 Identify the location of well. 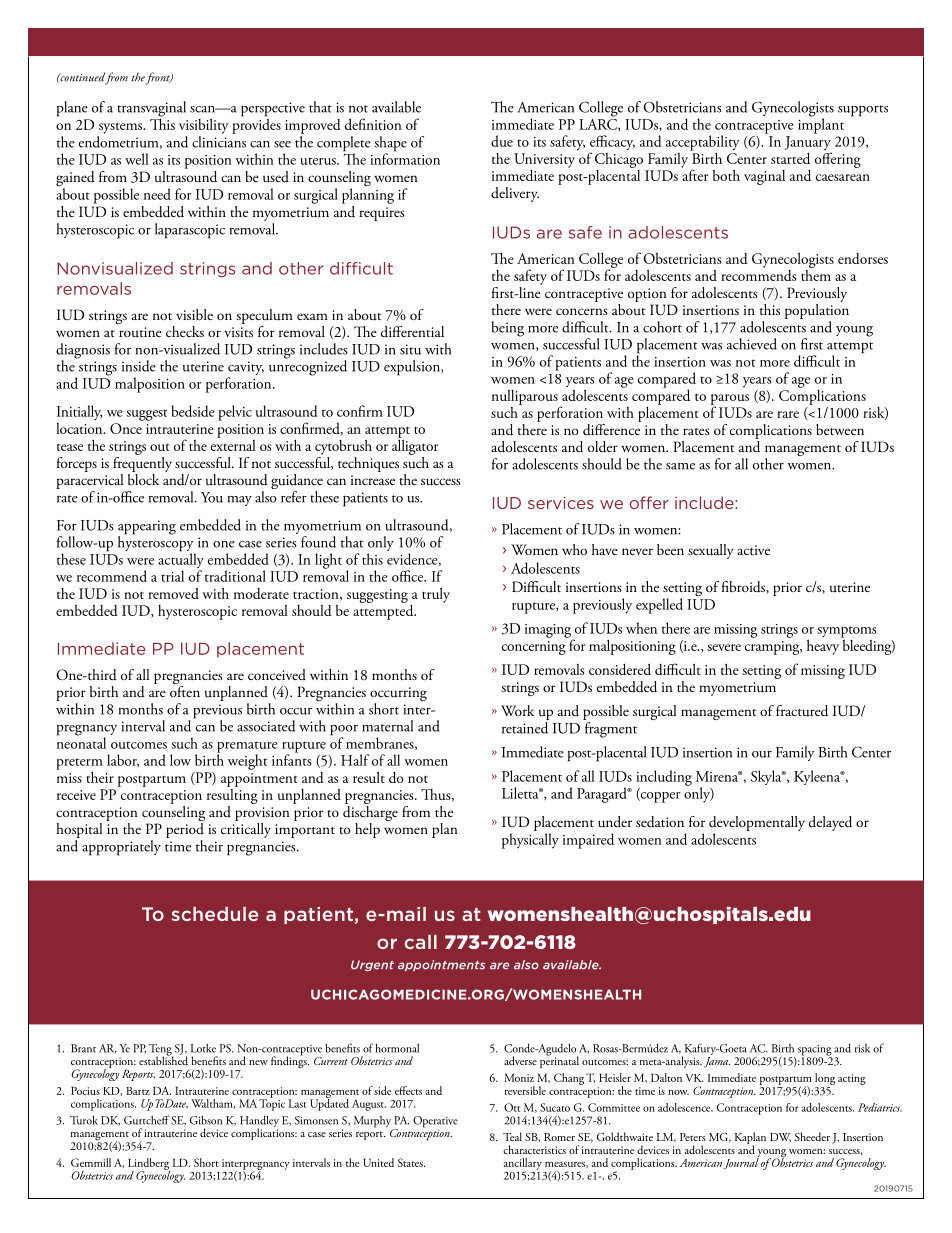
(137, 159).
